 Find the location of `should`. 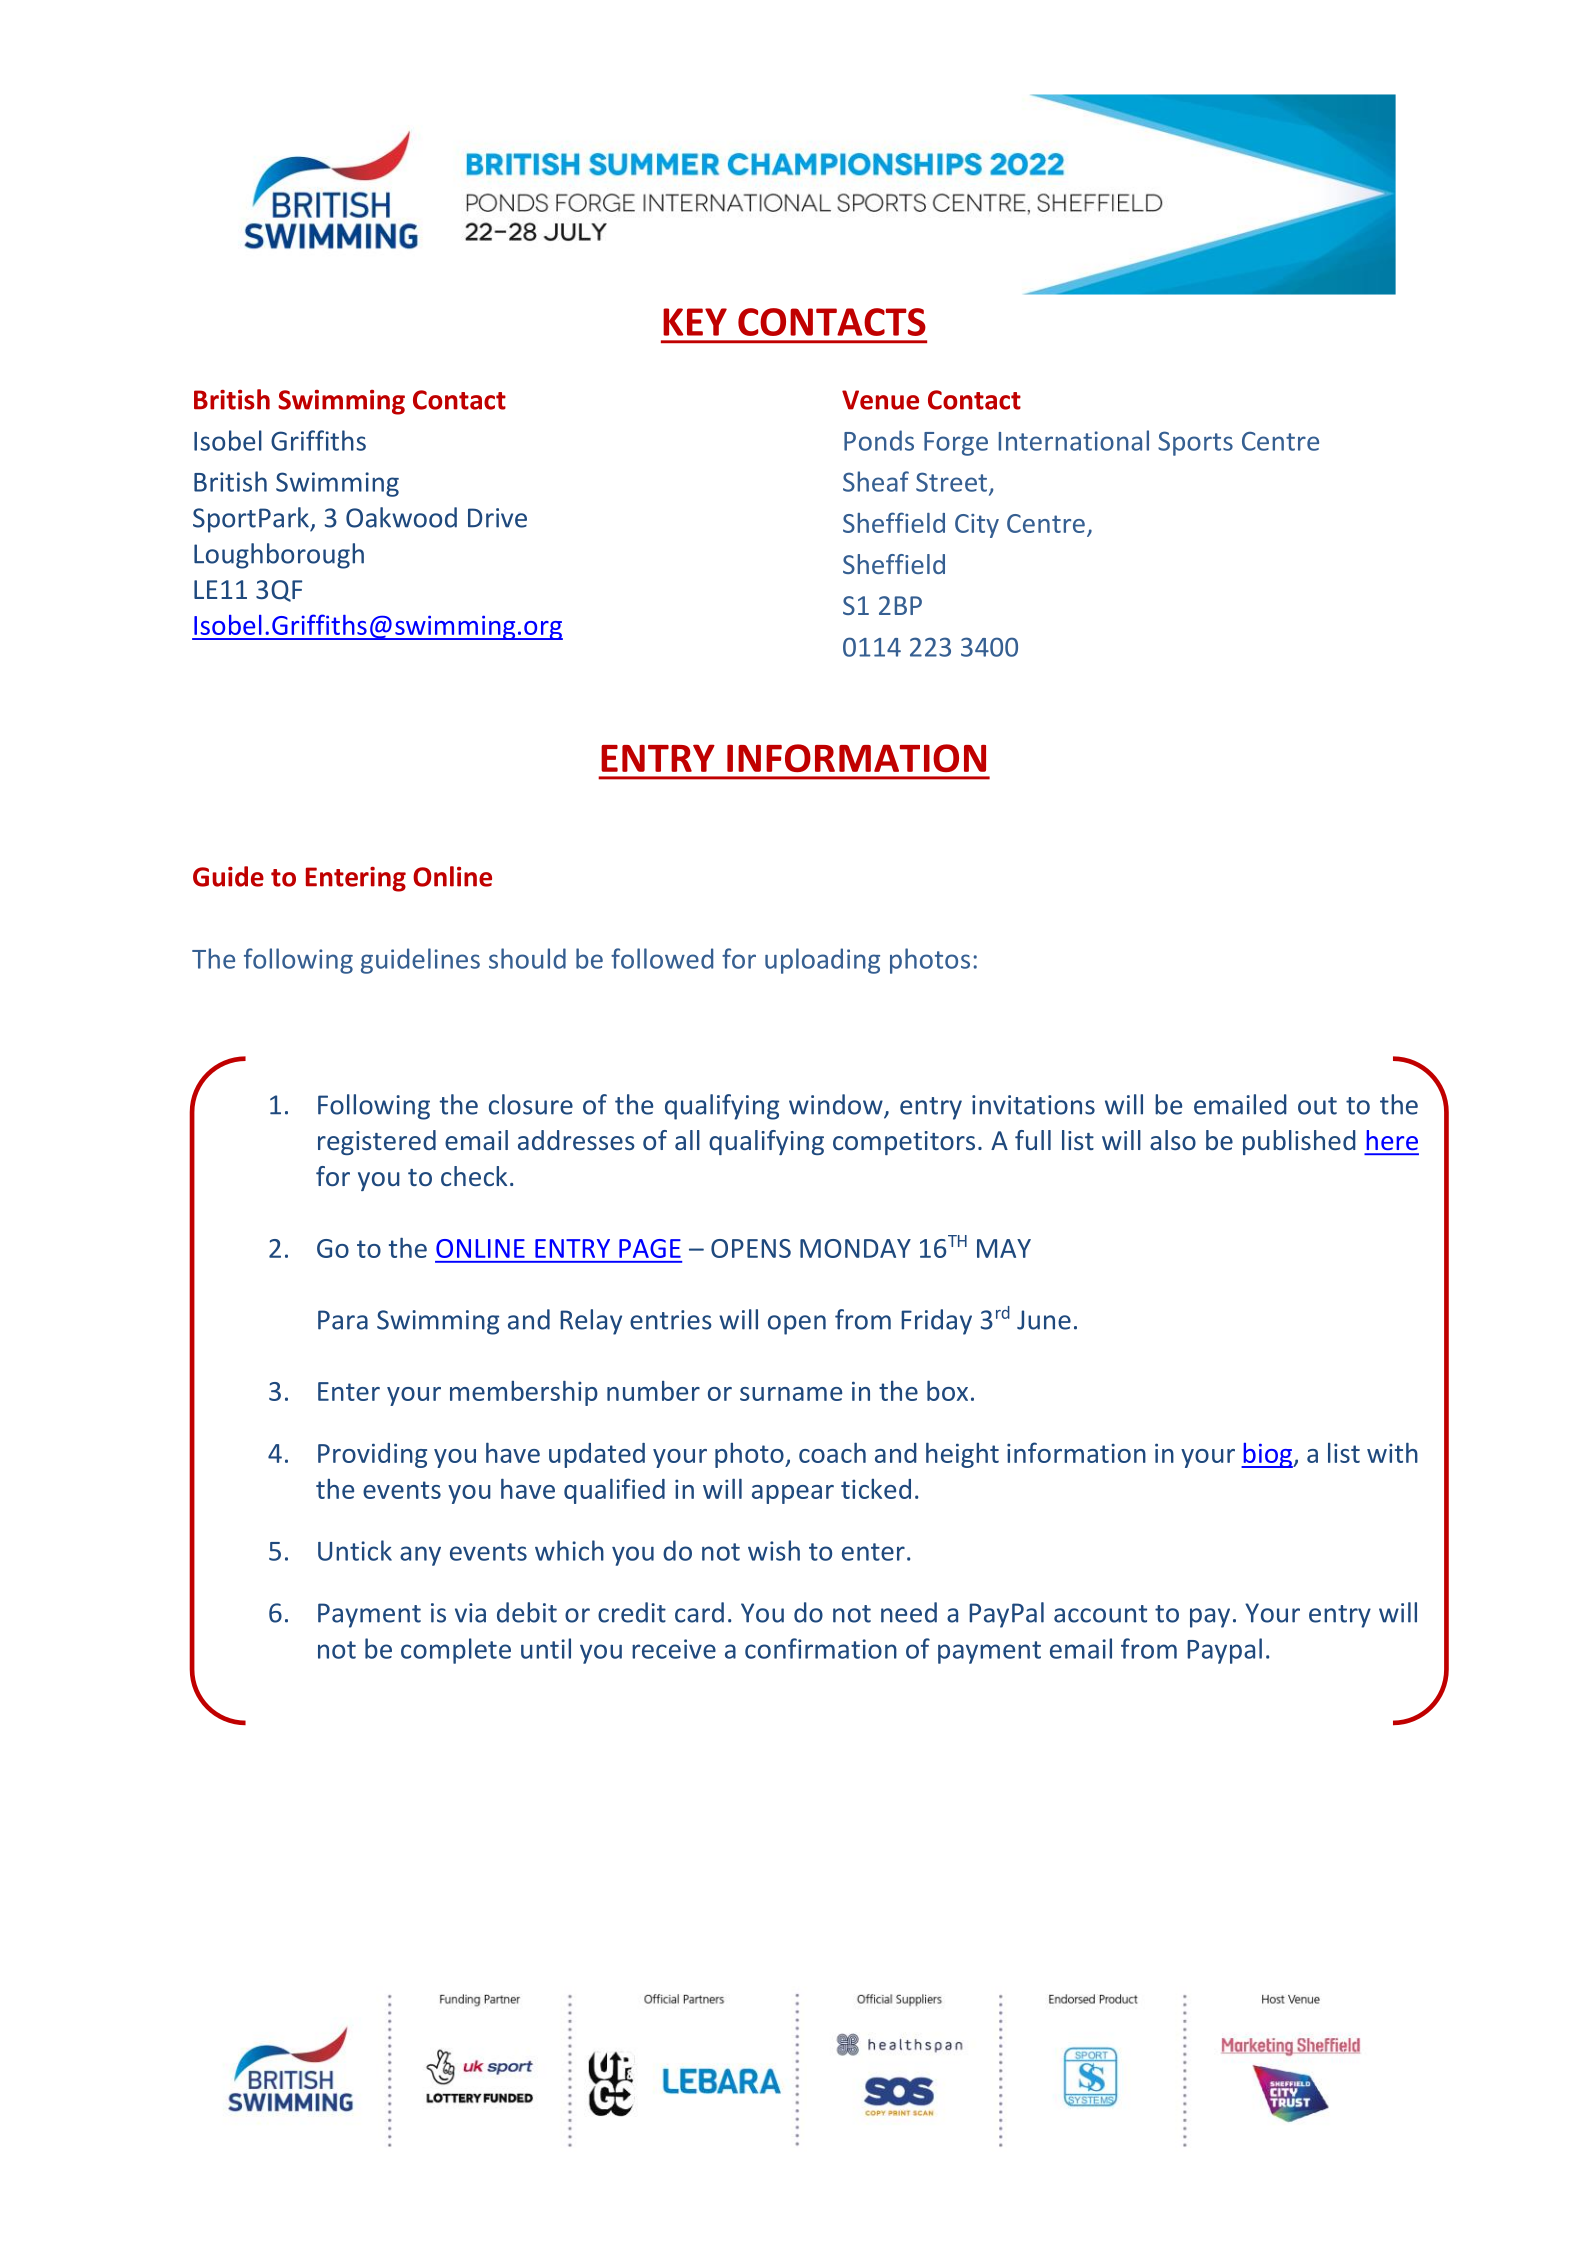

should is located at coordinates (527, 958).
